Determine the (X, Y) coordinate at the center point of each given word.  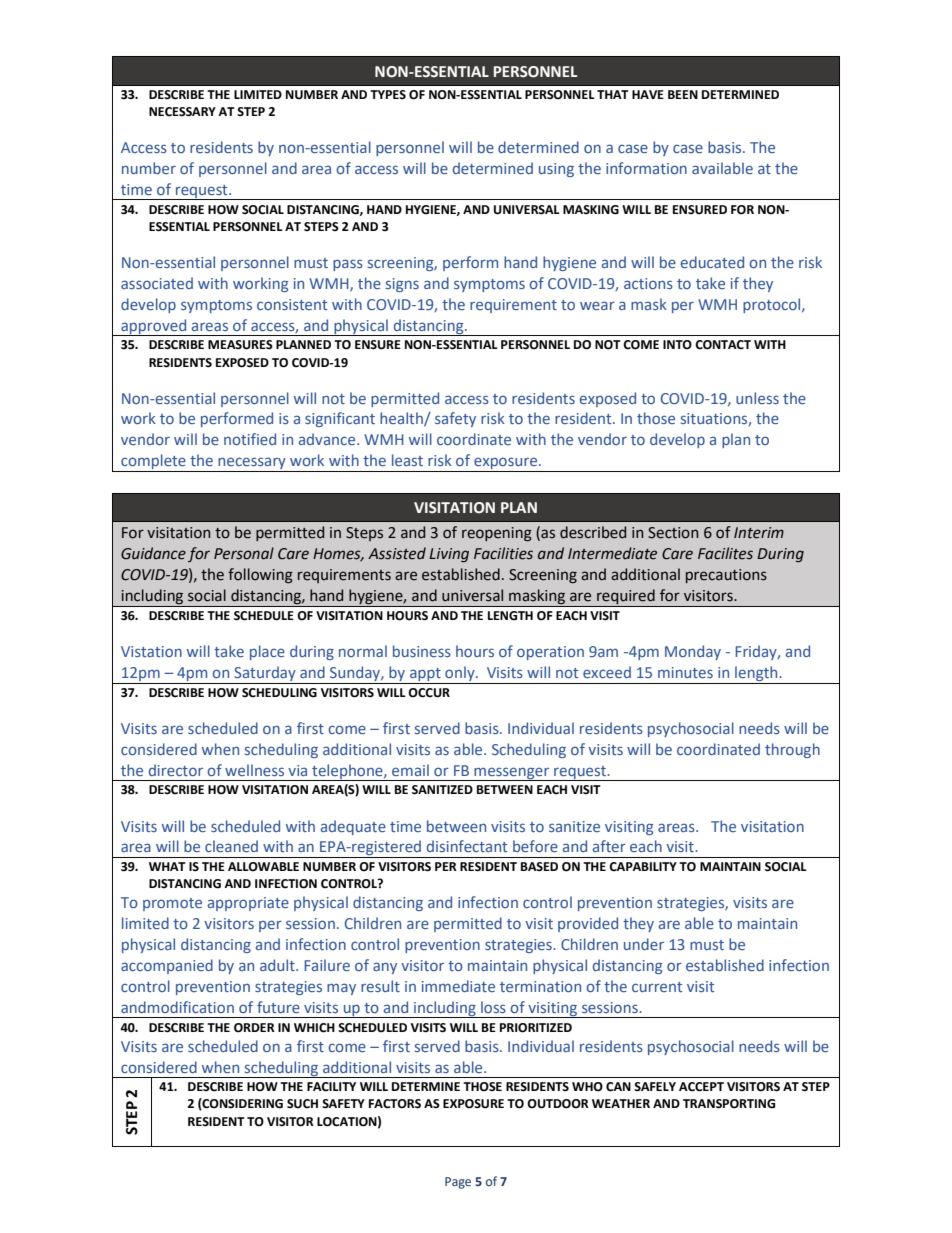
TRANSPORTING (729, 1104)
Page (458, 1183)
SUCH (302, 1104)
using (556, 170)
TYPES (388, 95)
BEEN (683, 94)
